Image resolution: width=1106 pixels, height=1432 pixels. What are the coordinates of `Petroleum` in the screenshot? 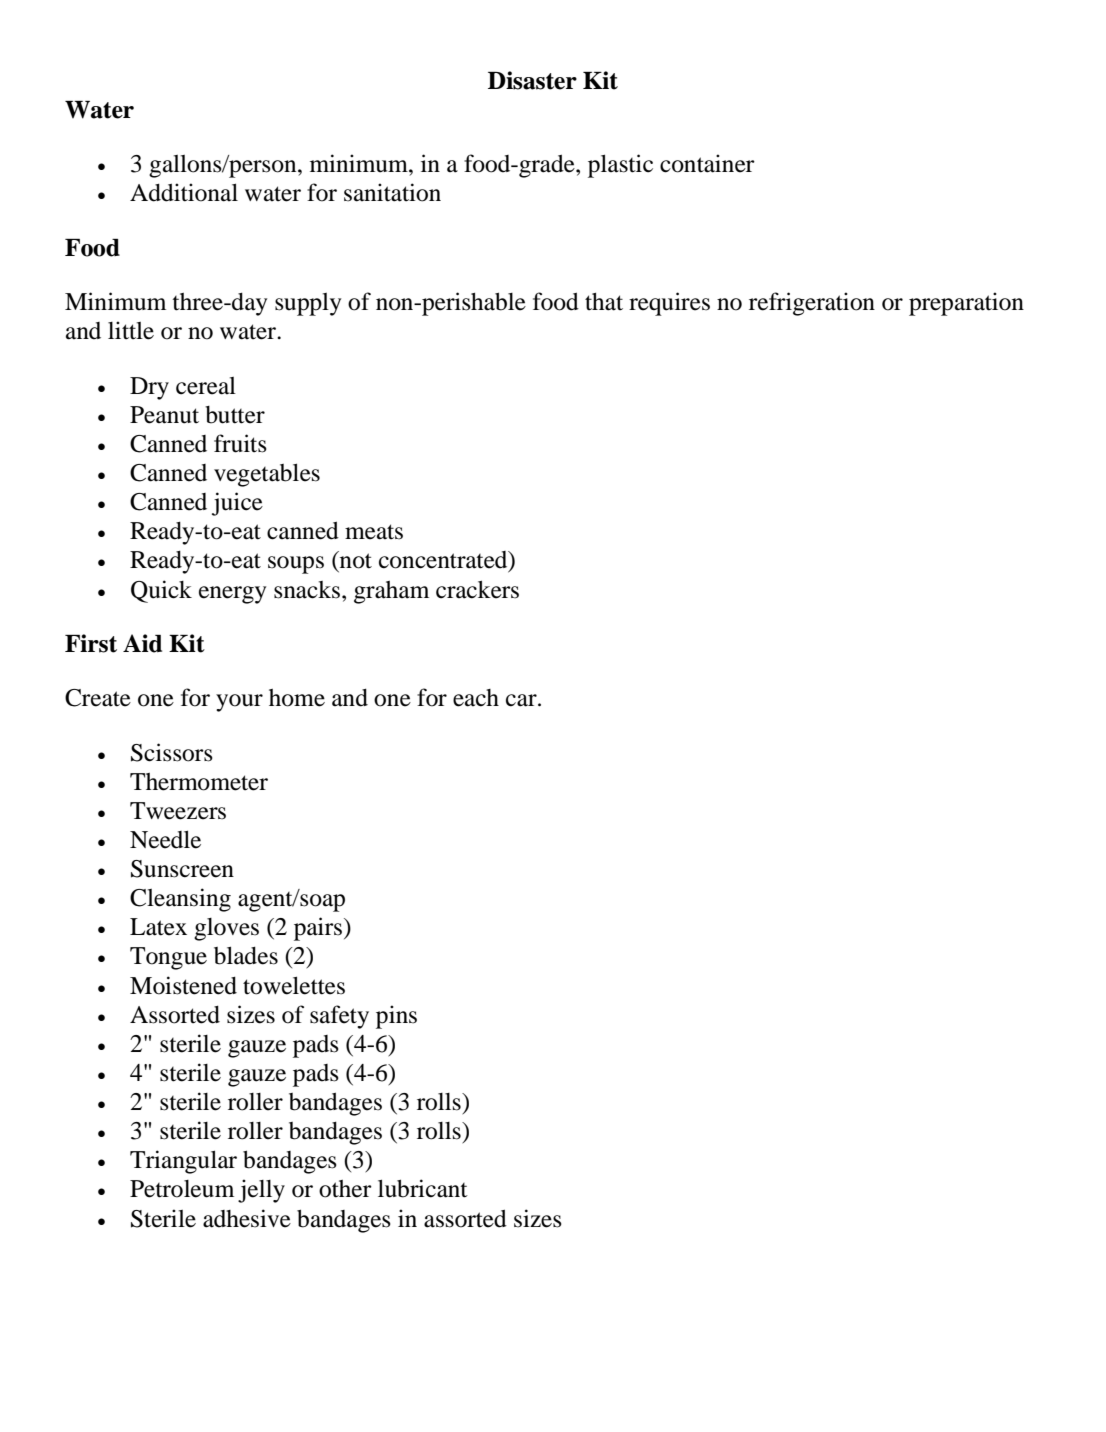 It's located at (182, 1189).
